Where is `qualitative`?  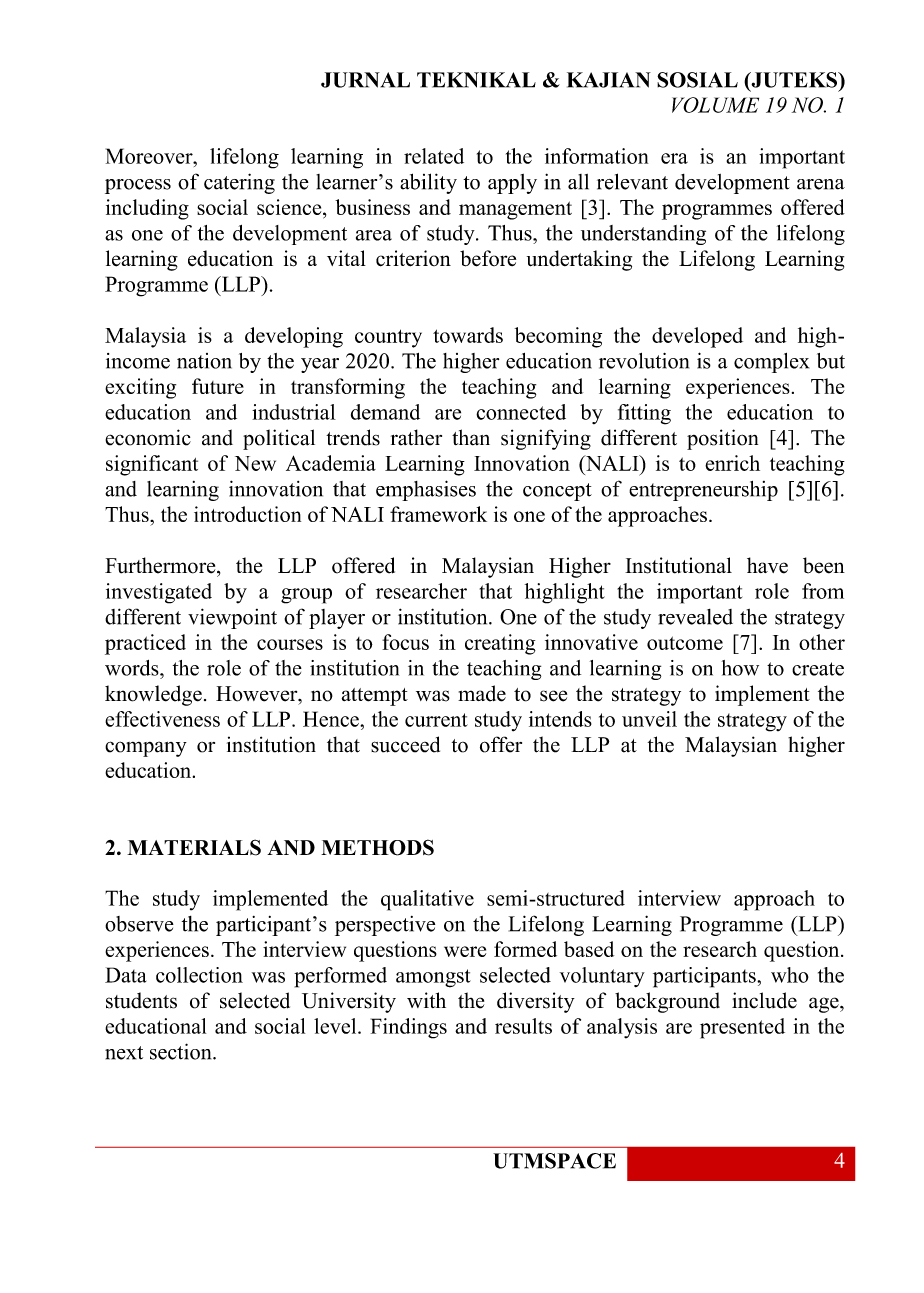
qualitative is located at coordinates (427, 900).
